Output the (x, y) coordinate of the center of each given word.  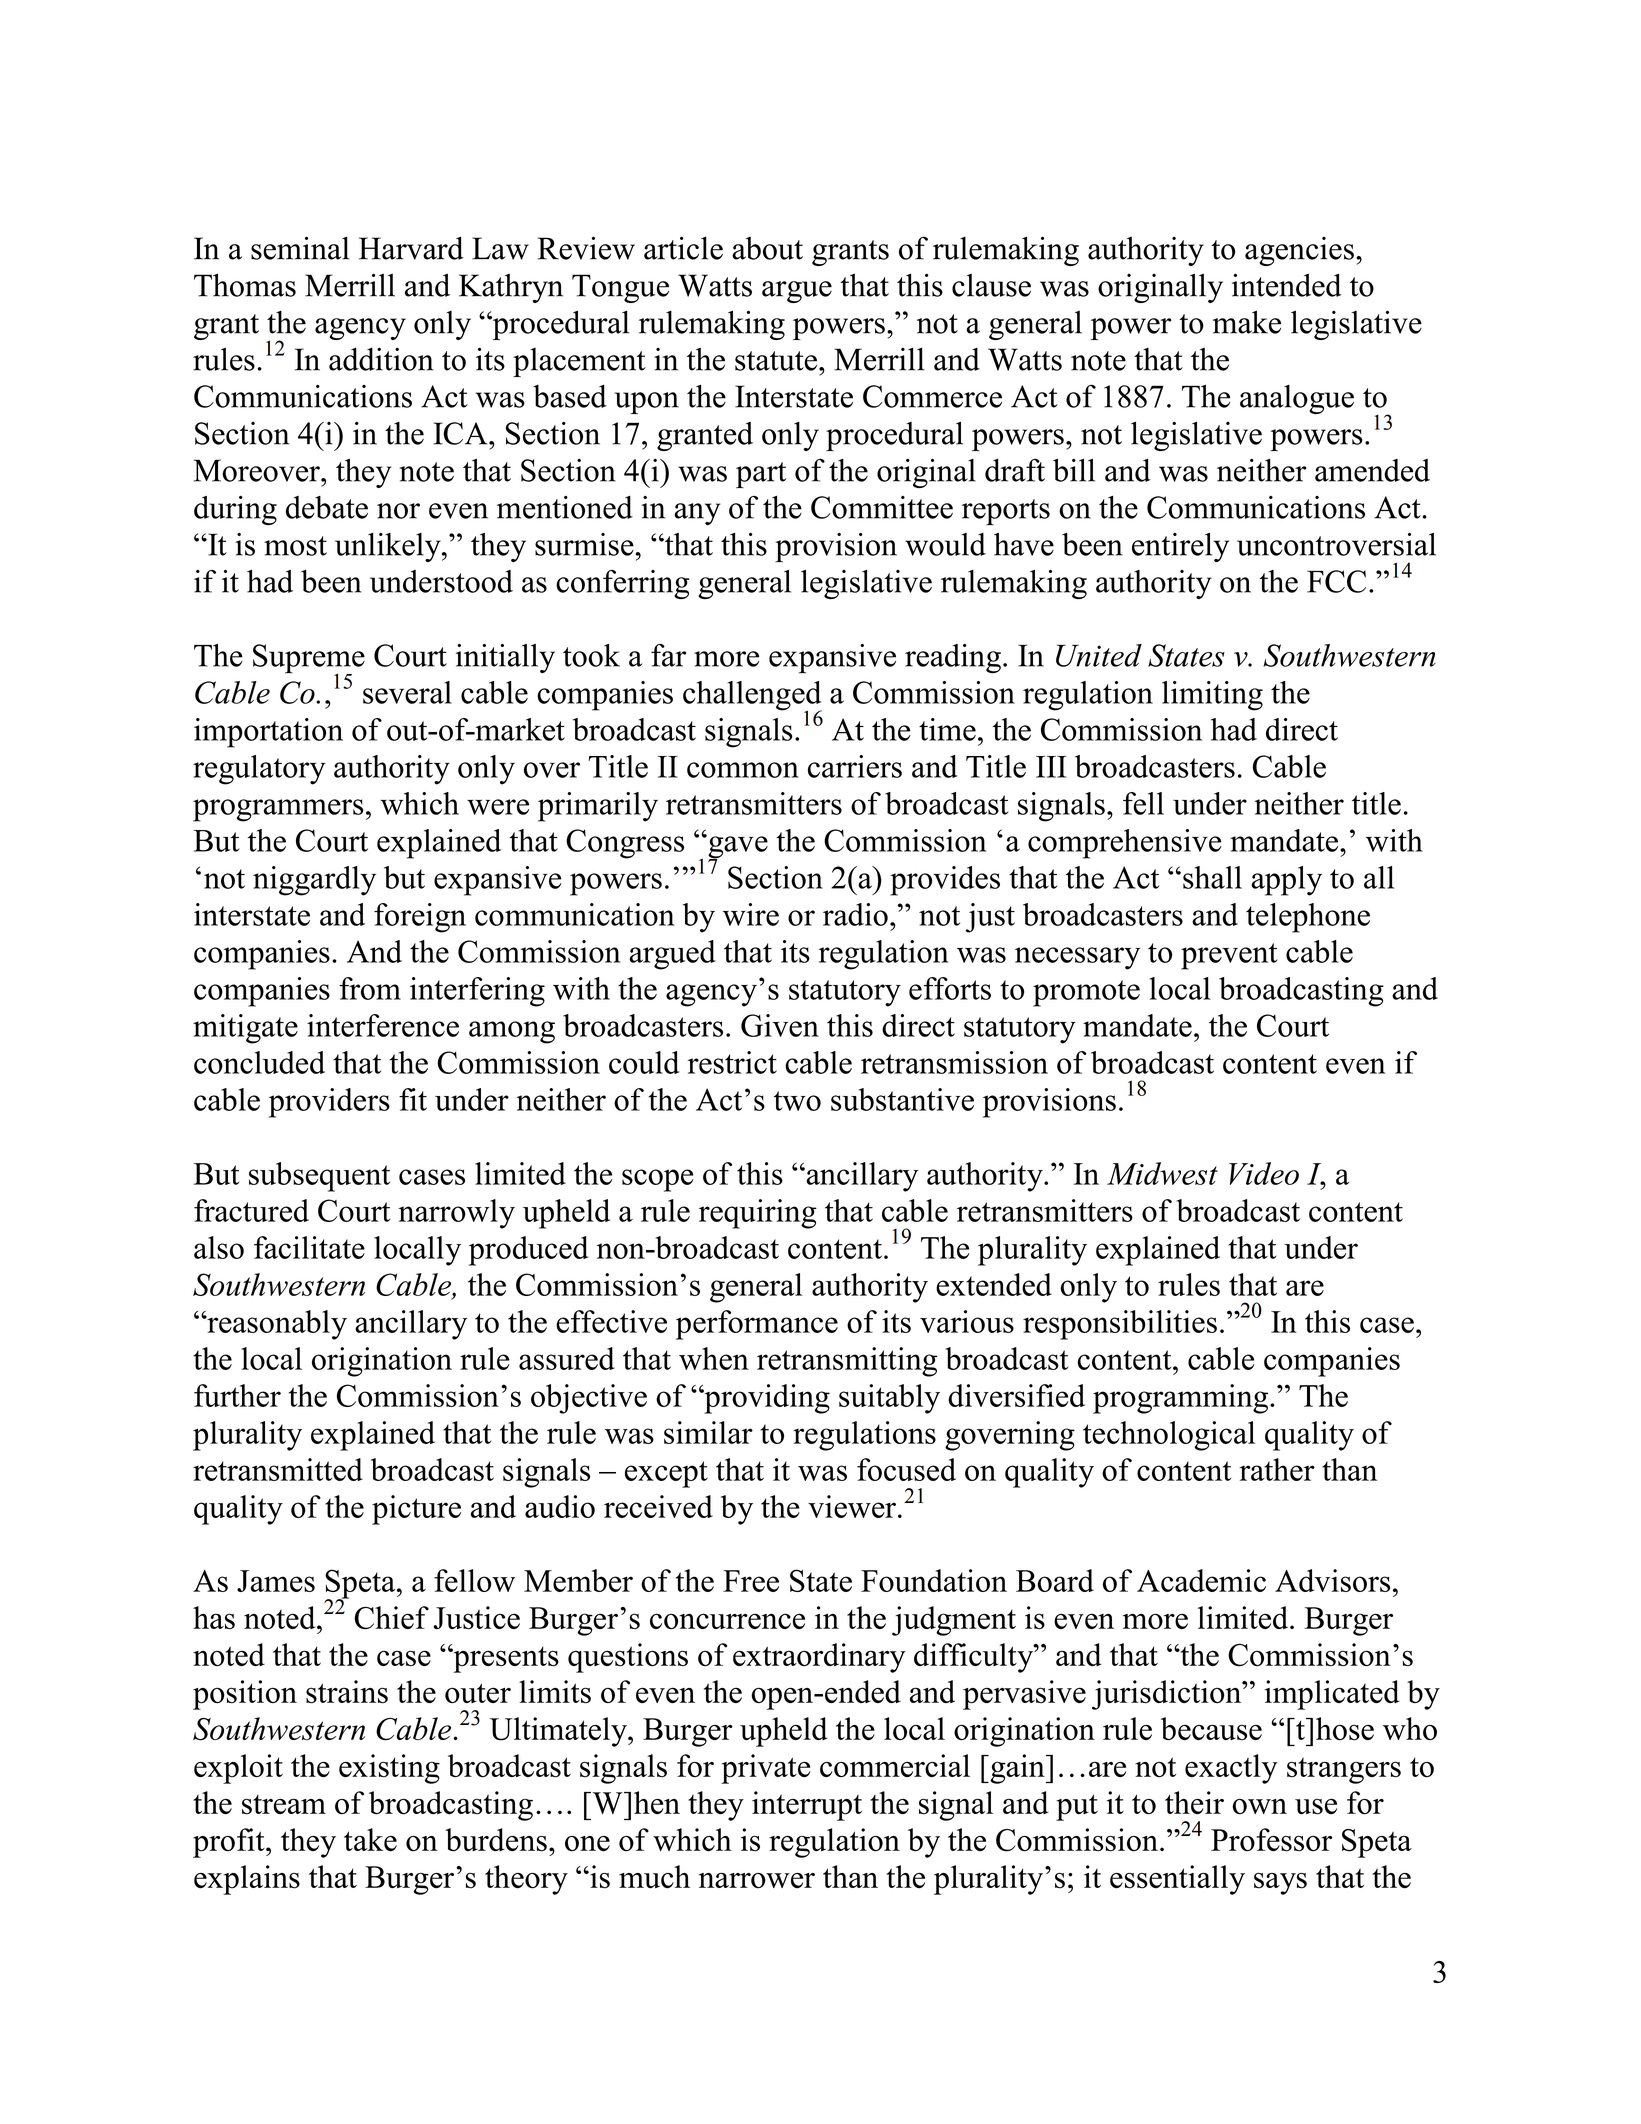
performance (757, 1325)
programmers (278, 810)
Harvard (411, 248)
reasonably (276, 1325)
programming (1182, 1399)
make (1247, 322)
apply (1287, 881)
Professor (1271, 1840)
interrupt (807, 1806)
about (767, 248)
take (370, 1840)
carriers (855, 766)
